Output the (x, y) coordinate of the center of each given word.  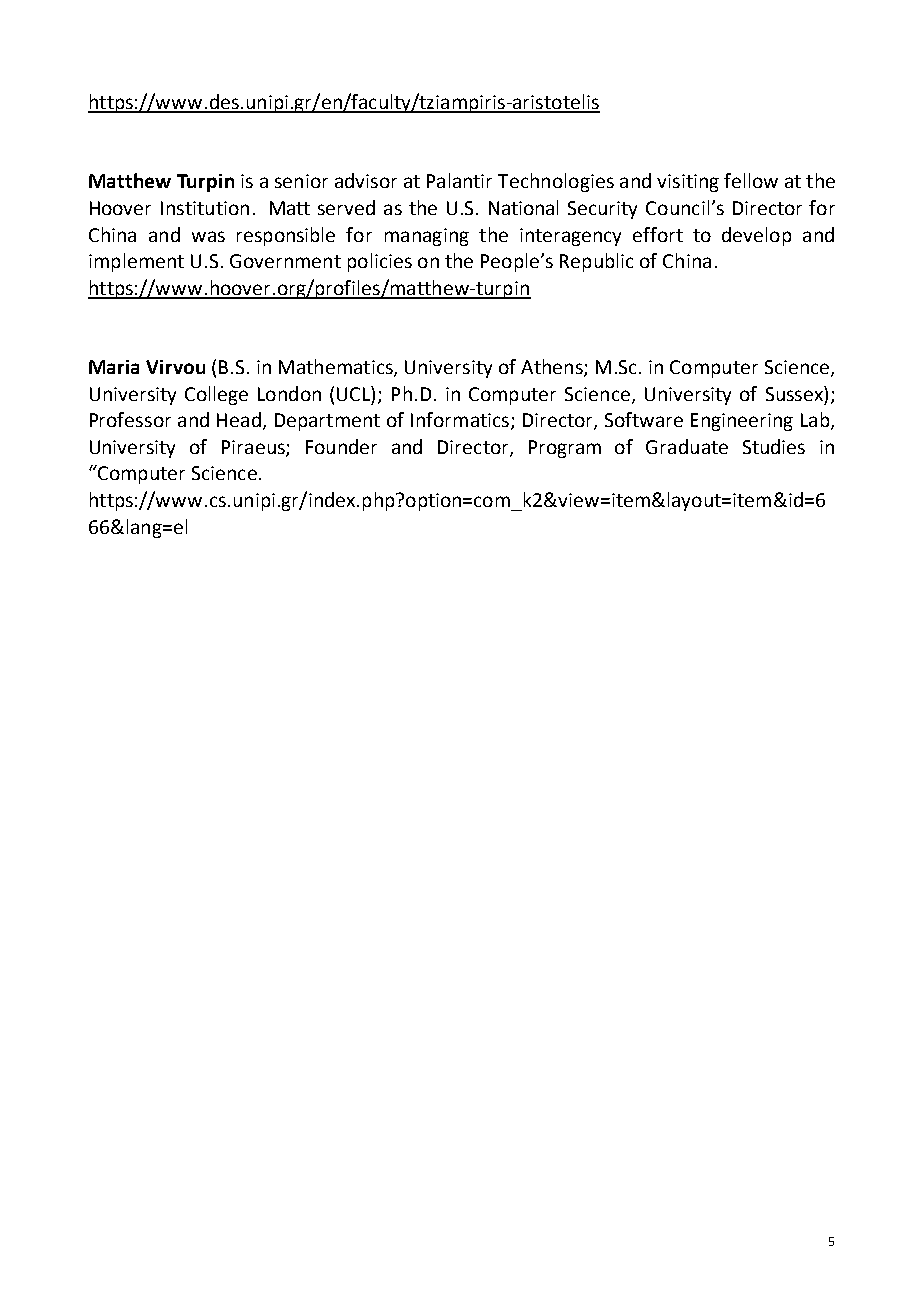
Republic (596, 262)
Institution (205, 208)
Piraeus (254, 448)
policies (380, 262)
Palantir (459, 180)
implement (136, 262)
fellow (751, 180)
